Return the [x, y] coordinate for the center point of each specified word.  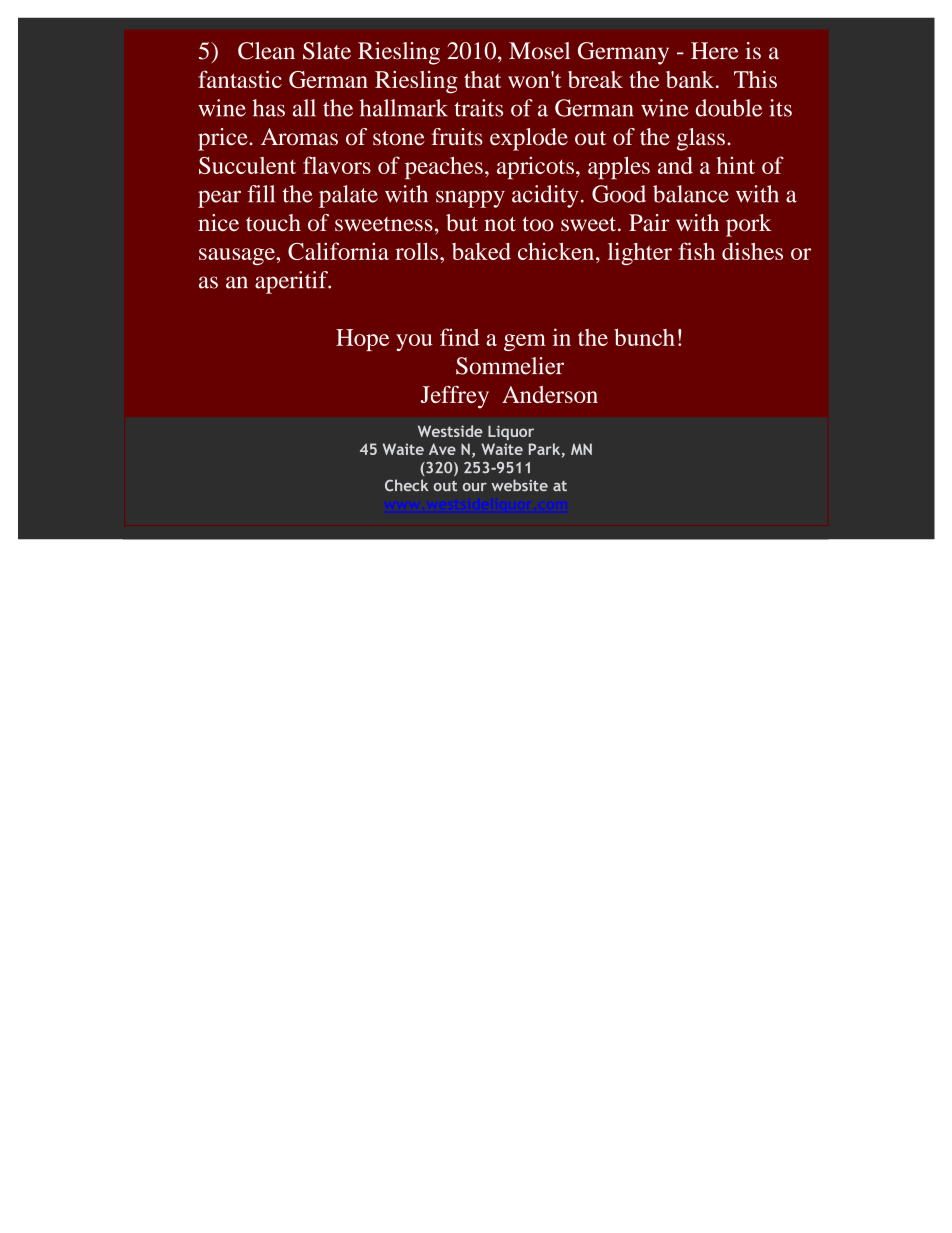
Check [407, 485]
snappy [470, 199]
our [475, 487]
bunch [644, 337]
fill [261, 193]
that [482, 79]
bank [691, 79]
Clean [266, 51]
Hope [362, 340]
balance [691, 194]
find [459, 337]
